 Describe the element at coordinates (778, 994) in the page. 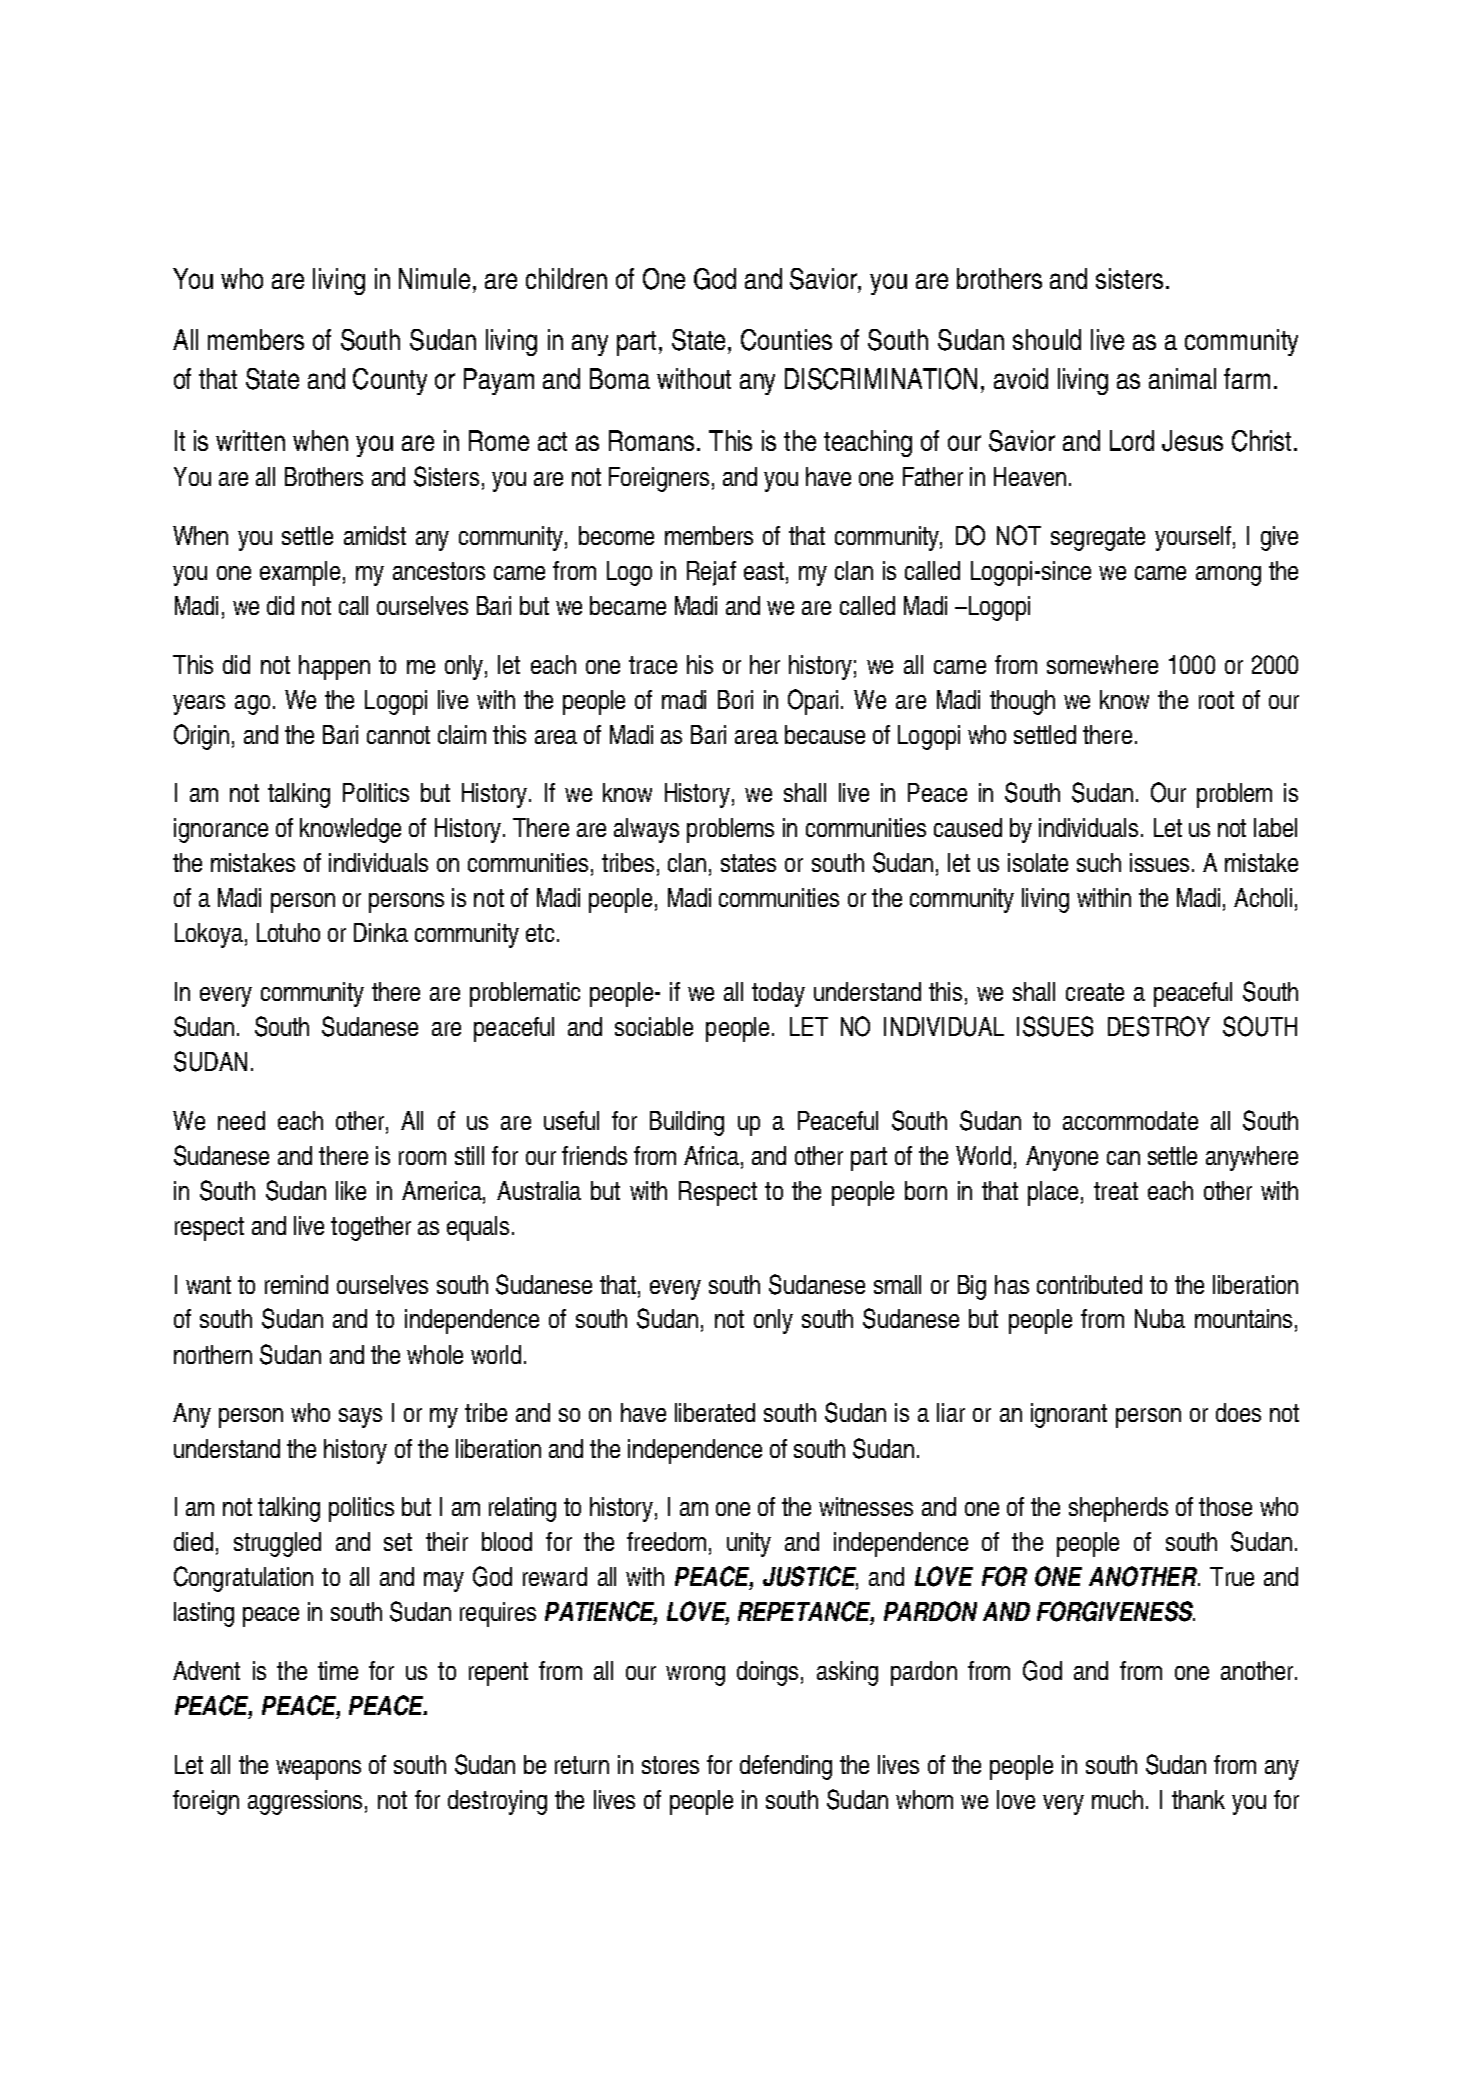

I see `today` at that location.
